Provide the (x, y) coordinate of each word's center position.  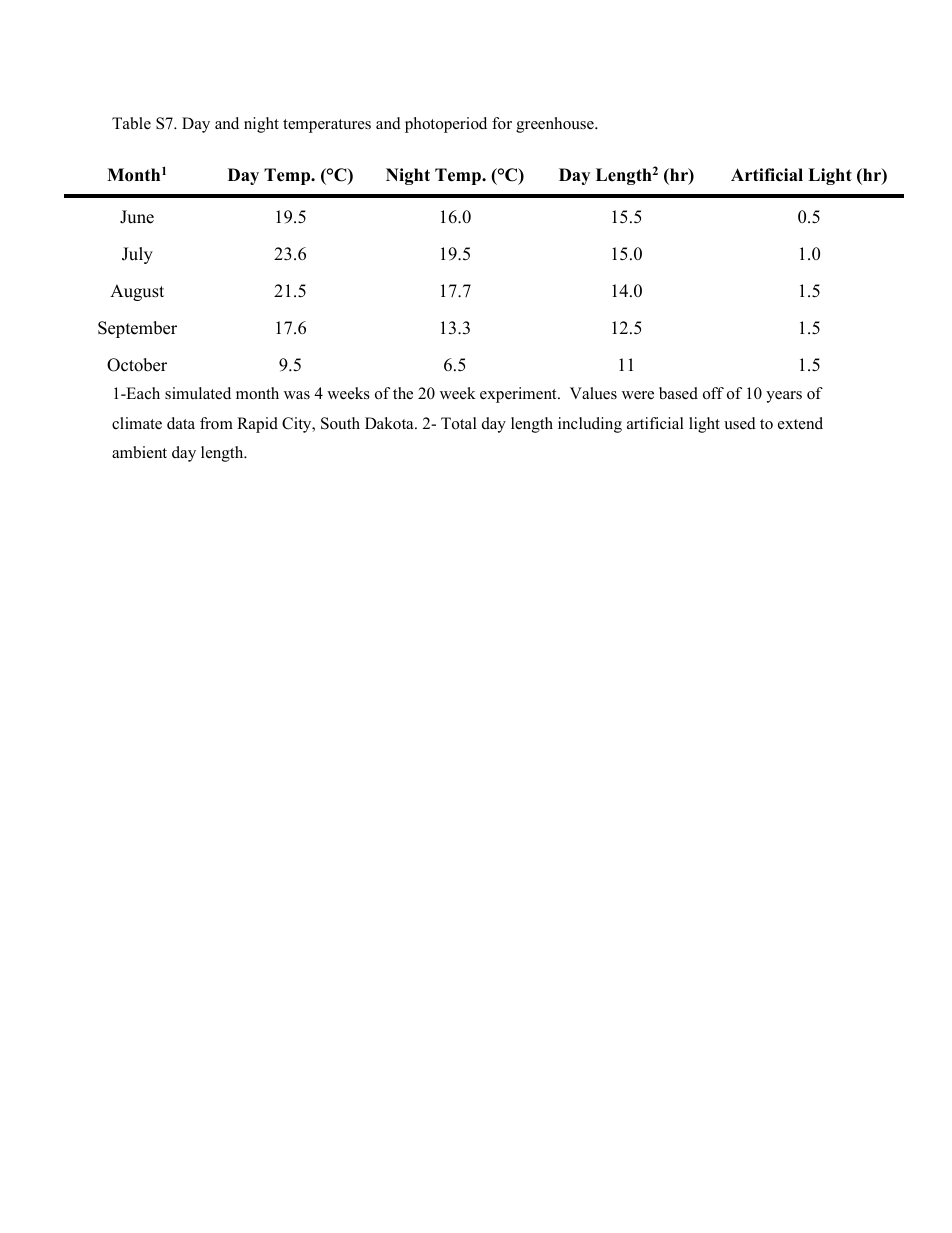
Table (131, 123)
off (713, 393)
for (502, 123)
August (137, 292)
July (137, 255)
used (740, 423)
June (137, 217)
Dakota (390, 423)
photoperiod (446, 125)
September (137, 329)
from (216, 423)
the (403, 393)
